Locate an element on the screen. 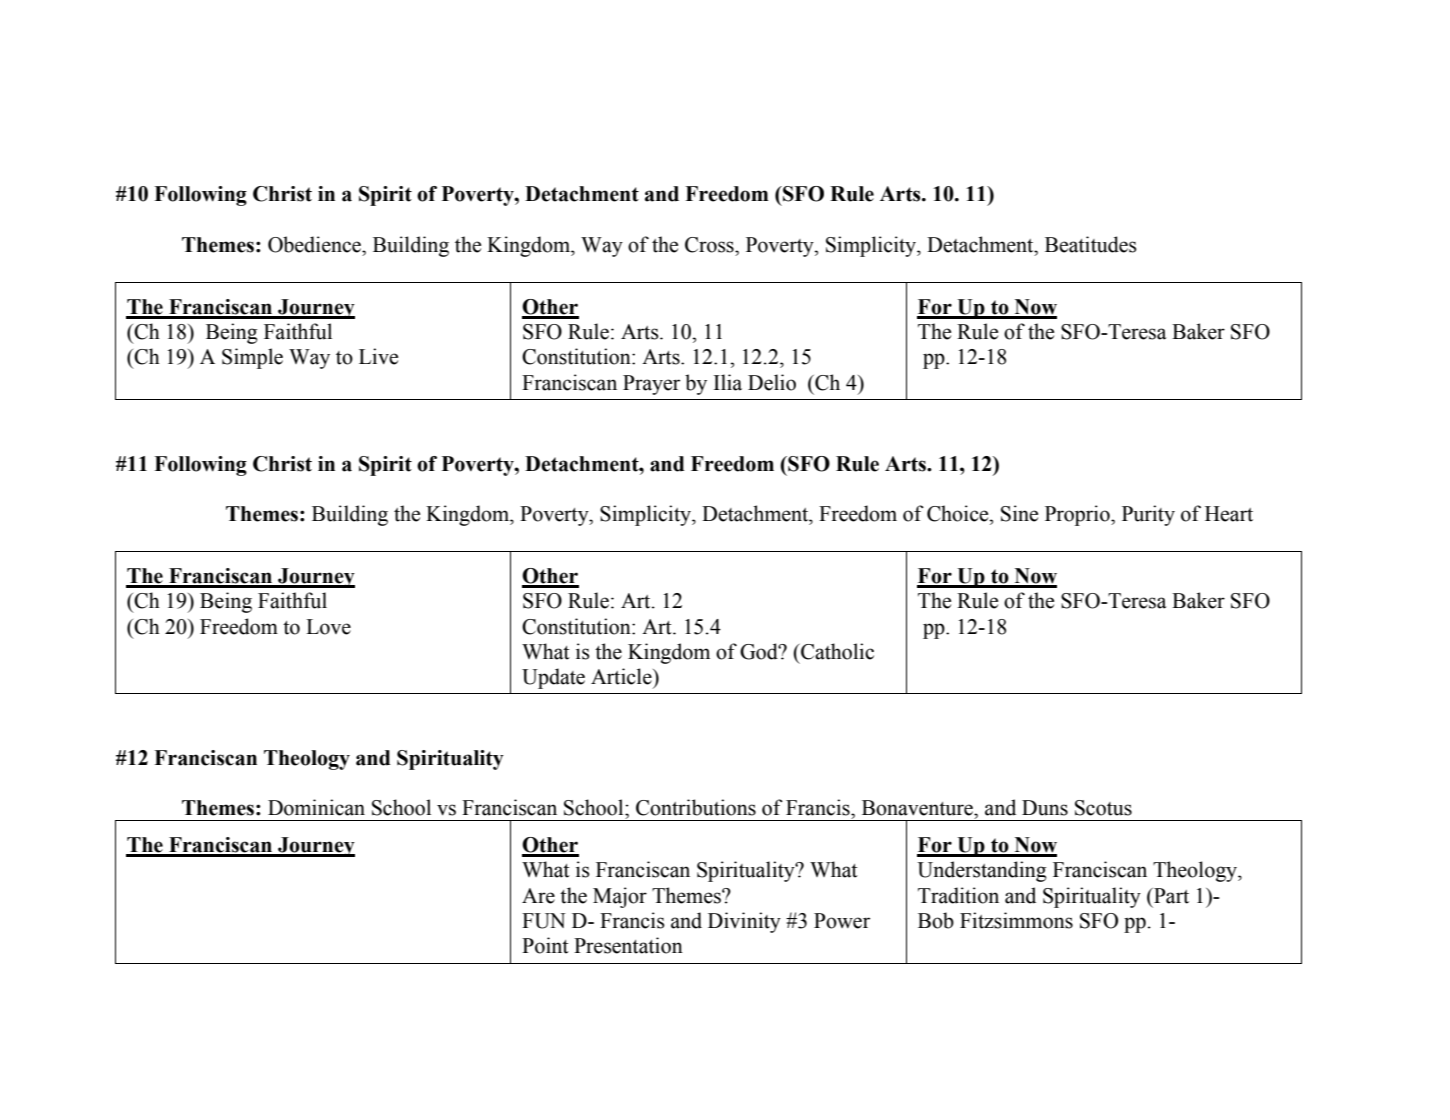 This screenshot has height=1120, width=1450. Beatitudes is located at coordinates (1091, 244).
